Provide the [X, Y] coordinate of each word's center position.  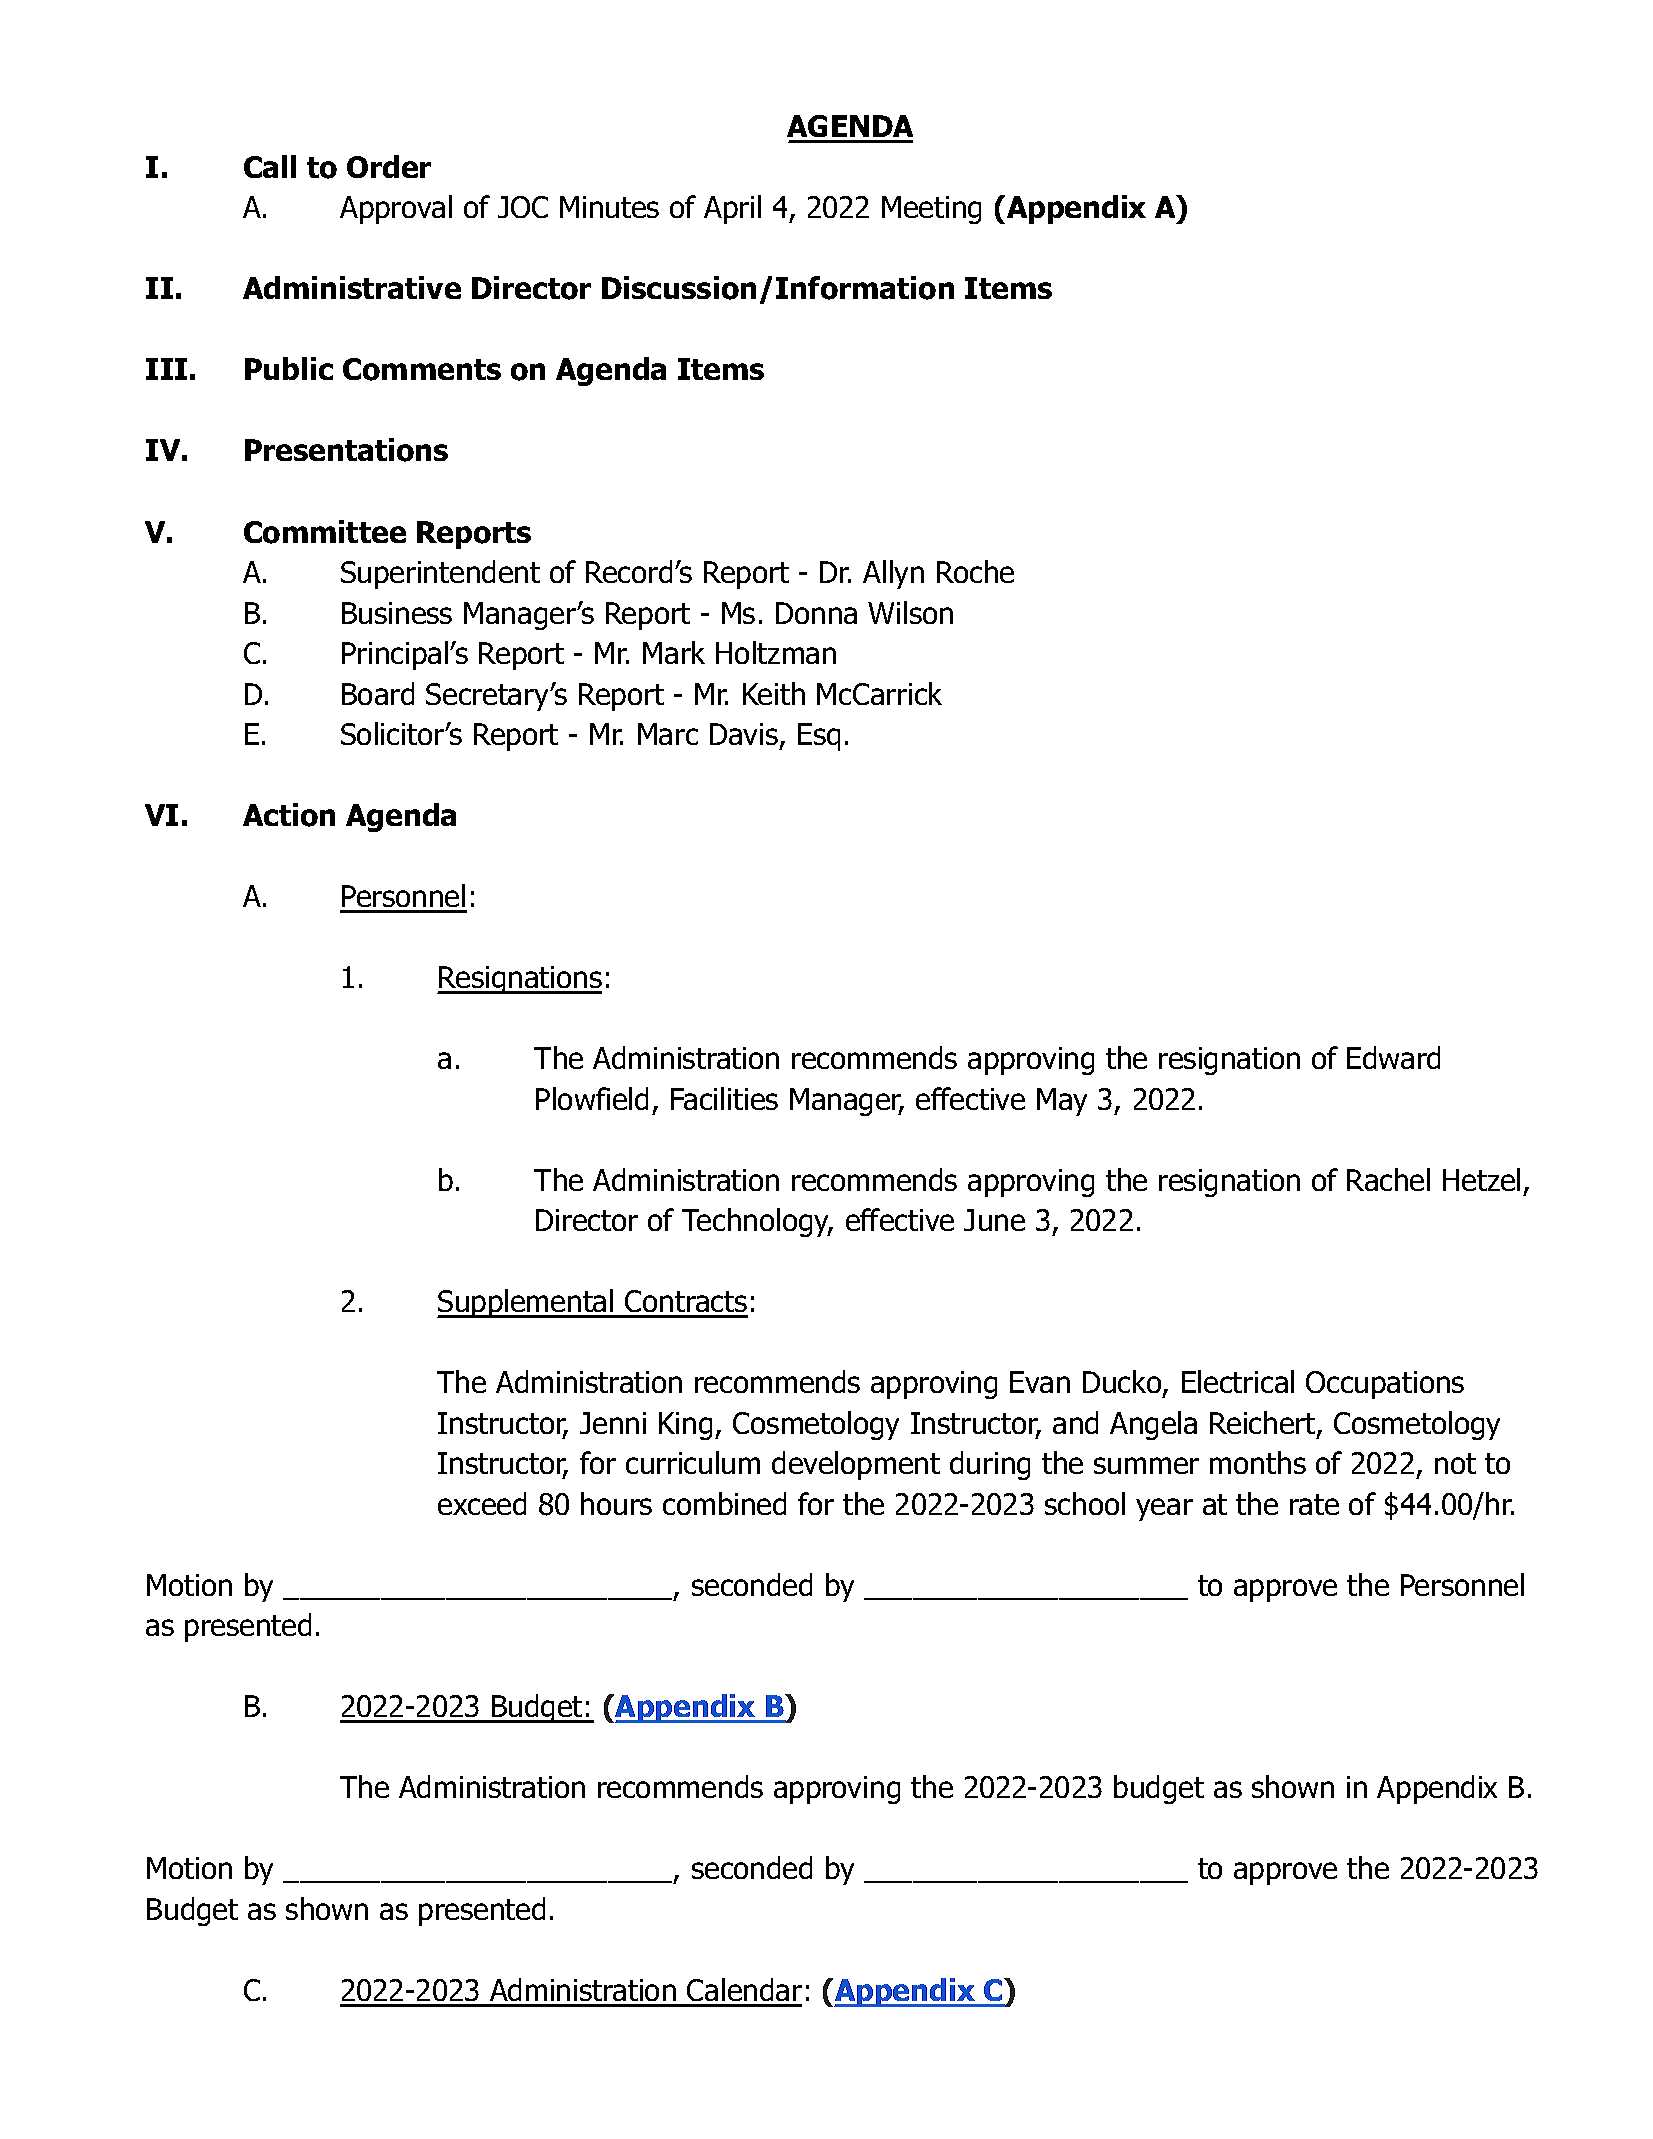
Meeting [931, 210]
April [732, 209]
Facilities [724, 1098]
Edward [1393, 1057]
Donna [816, 613]
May [1062, 1102]
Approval [396, 209]
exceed [482, 1503]
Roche [975, 571]
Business [397, 613]
